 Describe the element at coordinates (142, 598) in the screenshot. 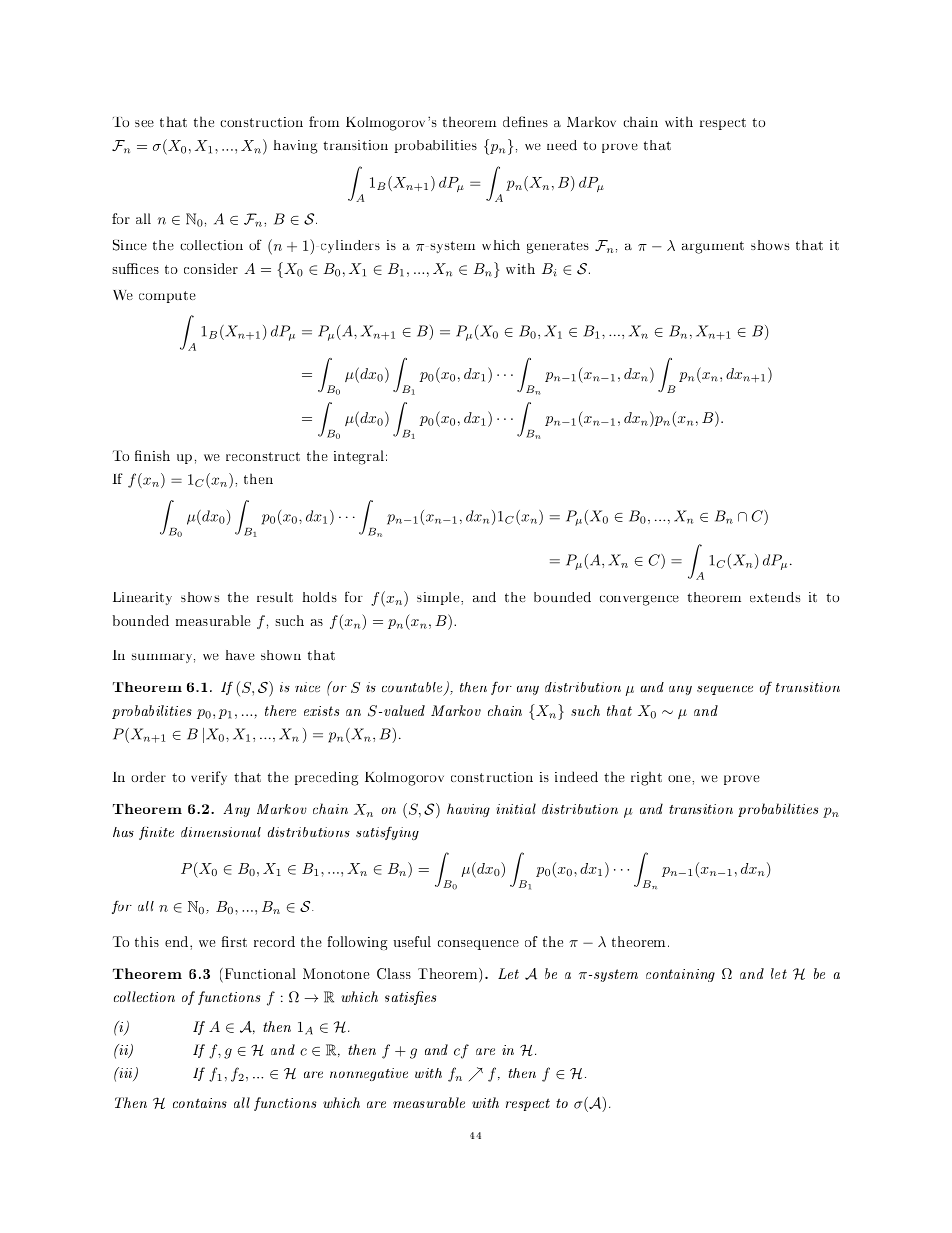

I see `Linearity` at that location.
